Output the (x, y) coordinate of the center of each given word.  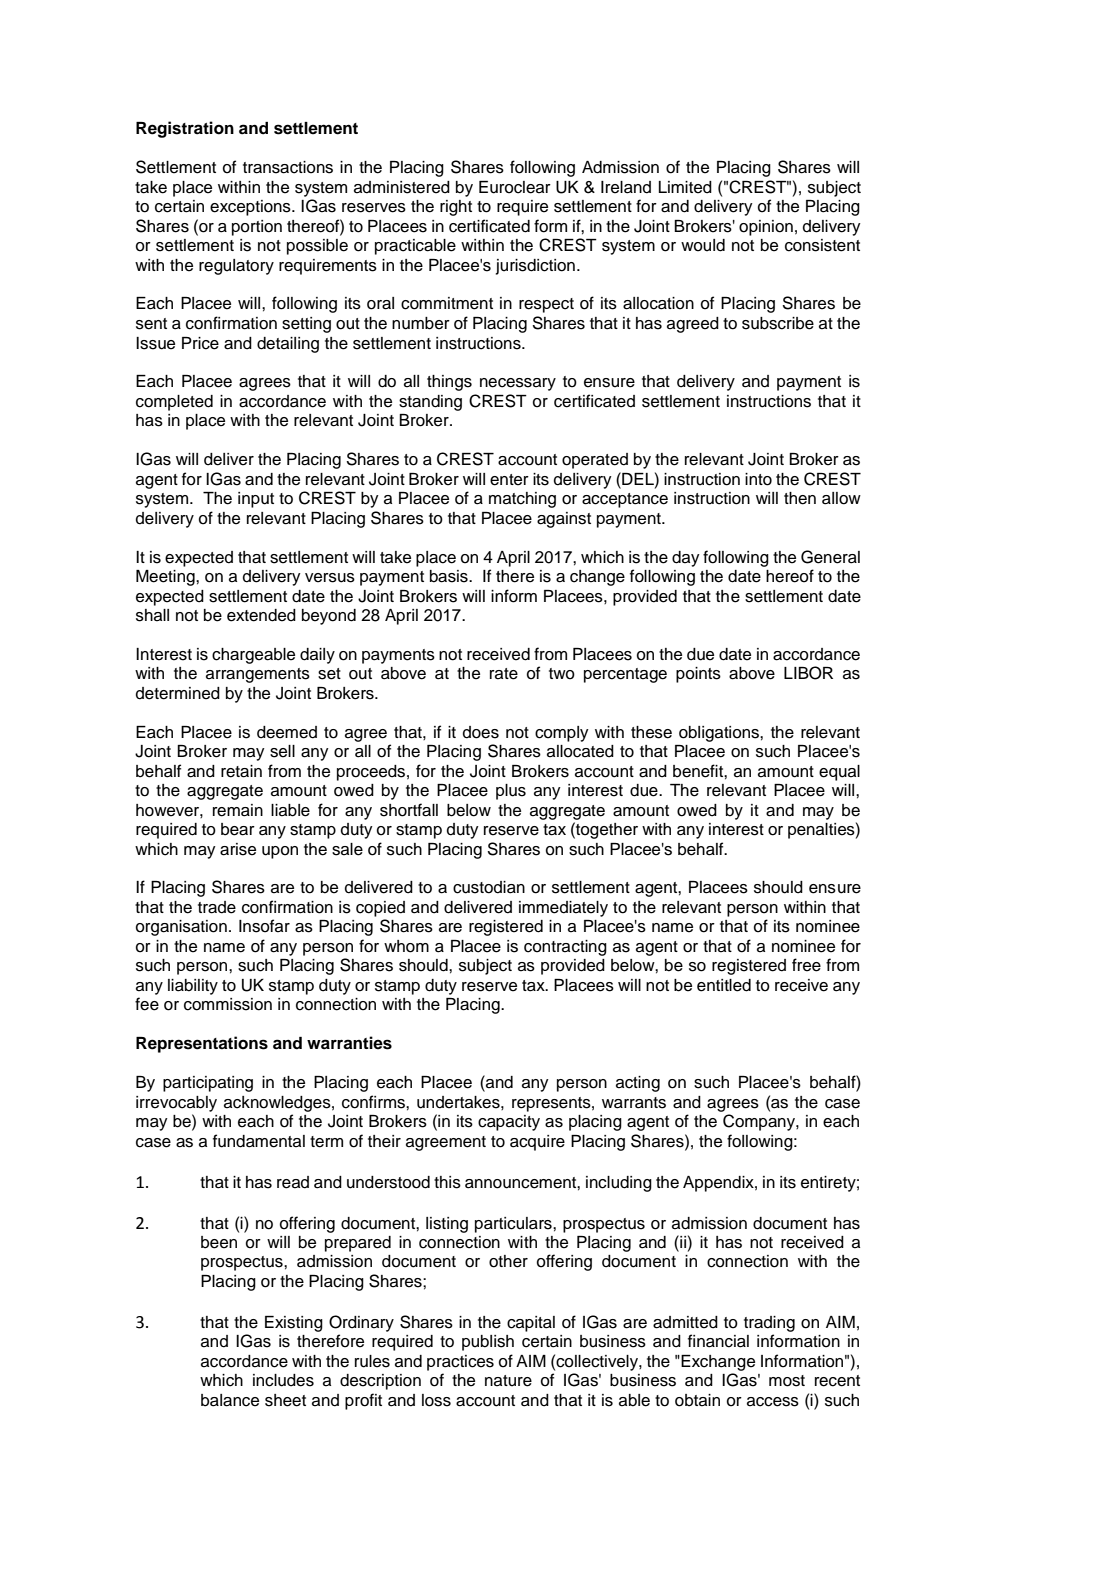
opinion (766, 228)
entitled (724, 985)
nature (508, 1381)
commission (228, 1004)
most (787, 1381)
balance (230, 1400)
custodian (489, 887)
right (456, 208)
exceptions (251, 208)
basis (450, 576)
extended (261, 615)
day (686, 559)
